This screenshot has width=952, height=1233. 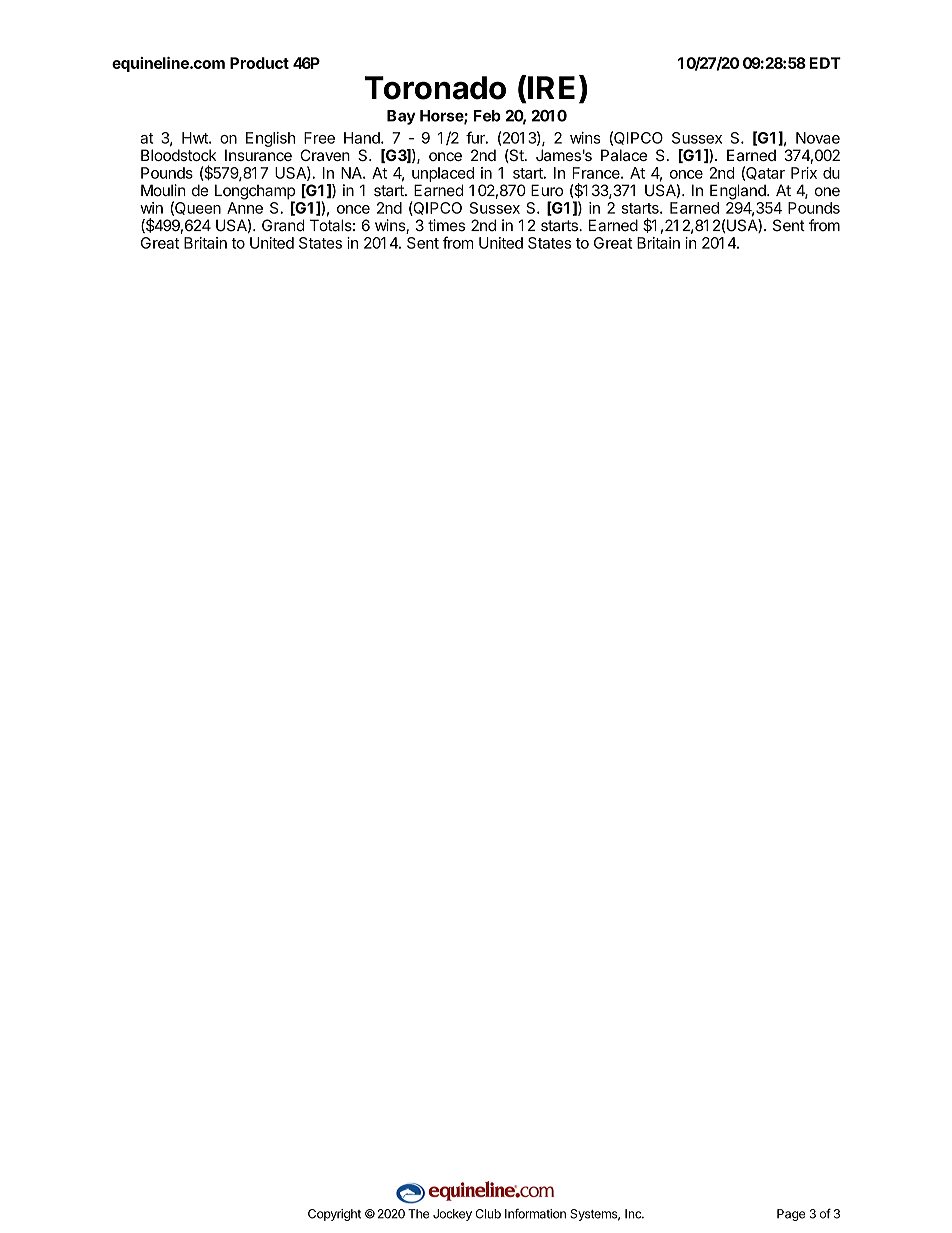 What do you see at coordinates (488, 1214) in the screenshot?
I see `Club` at bounding box center [488, 1214].
